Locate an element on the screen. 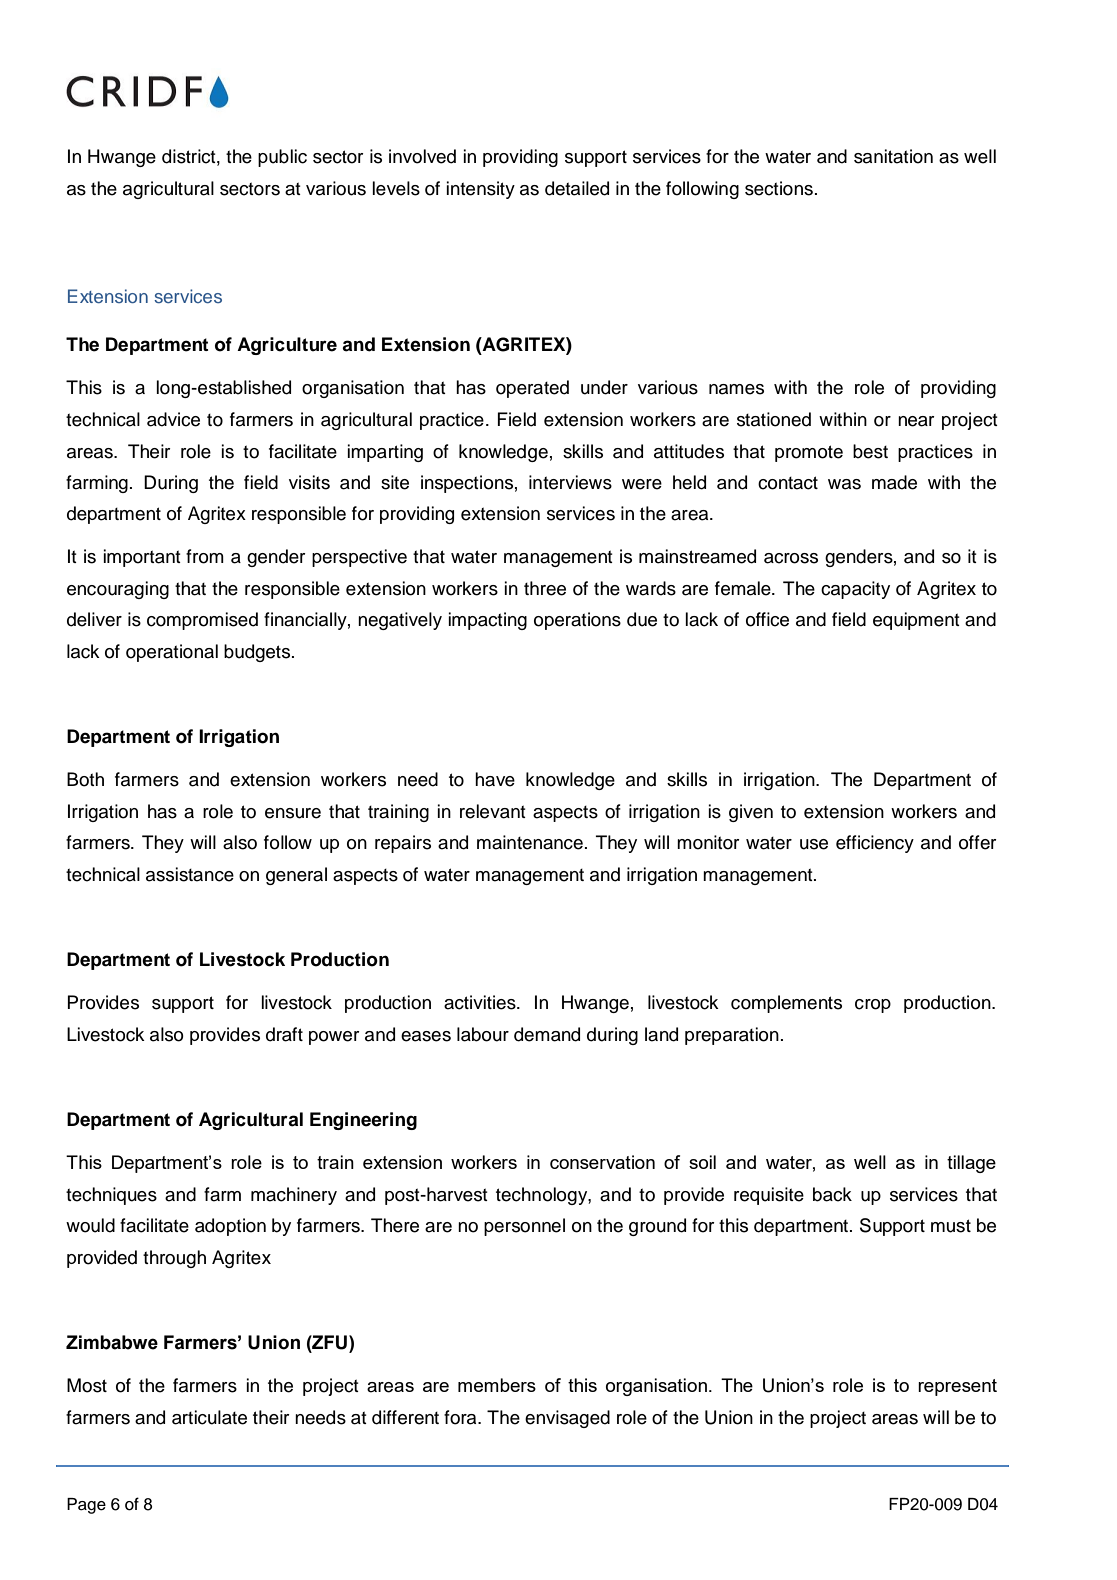 The width and height of the screenshot is (1117, 1580). techniques is located at coordinates (111, 1196).
